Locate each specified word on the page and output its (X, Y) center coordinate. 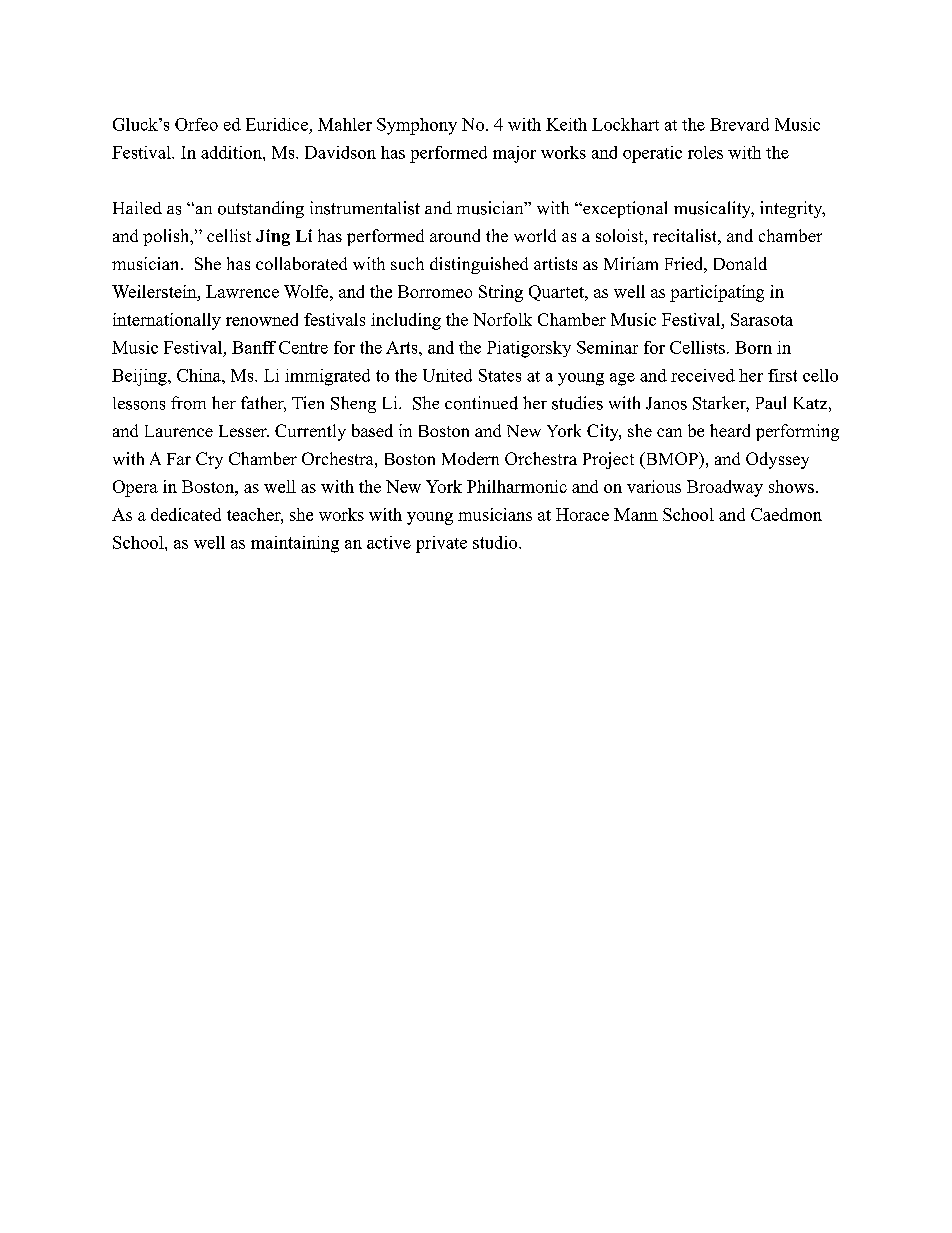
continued (481, 403)
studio (496, 542)
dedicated (186, 514)
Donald (740, 263)
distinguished (479, 265)
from (188, 403)
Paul (771, 403)
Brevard (739, 124)
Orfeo (196, 124)
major (514, 154)
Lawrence (242, 291)
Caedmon (786, 514)
